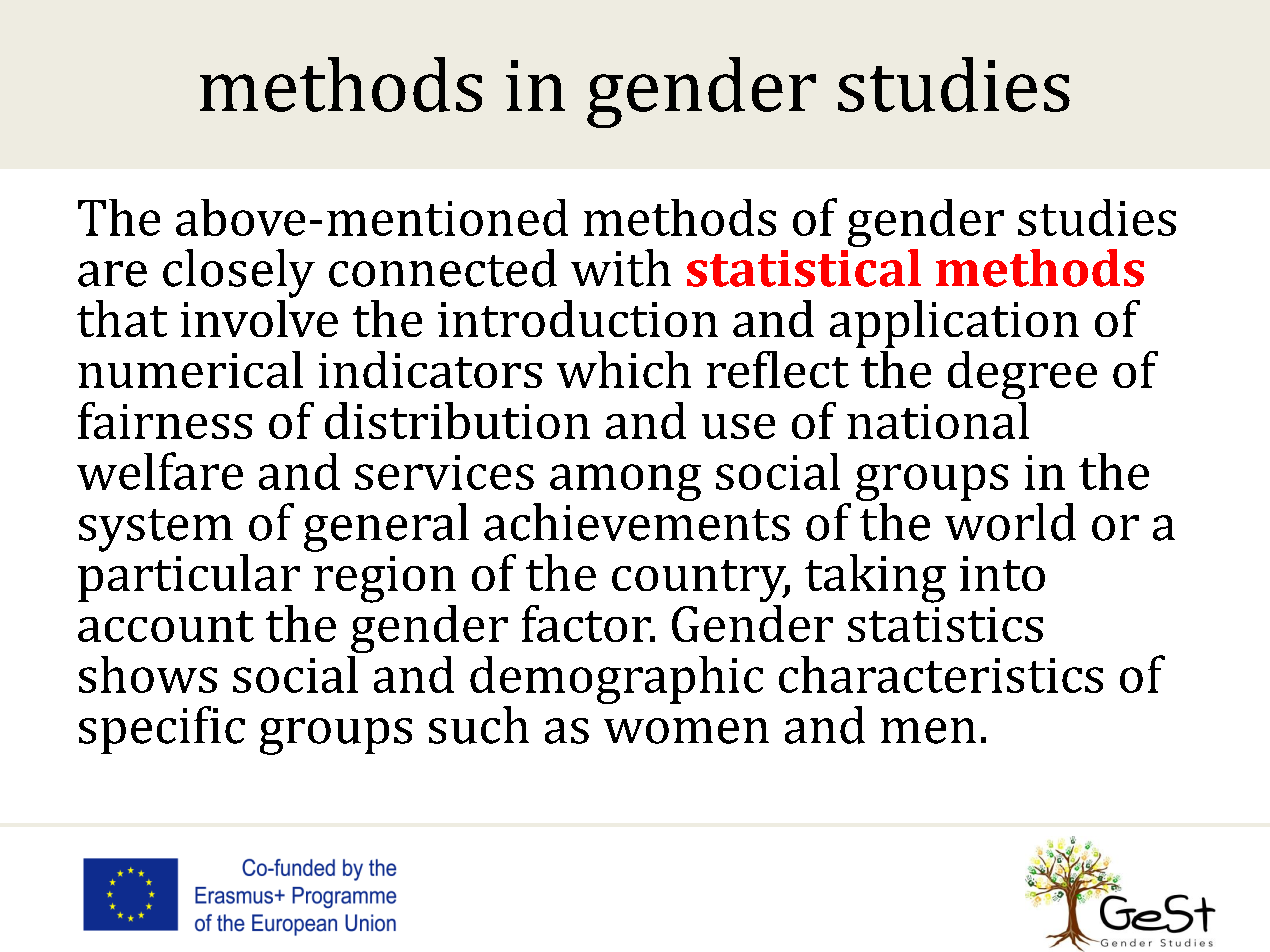 The image size is (1270, 952). I want to click on characteristics, so click(941, 674).
